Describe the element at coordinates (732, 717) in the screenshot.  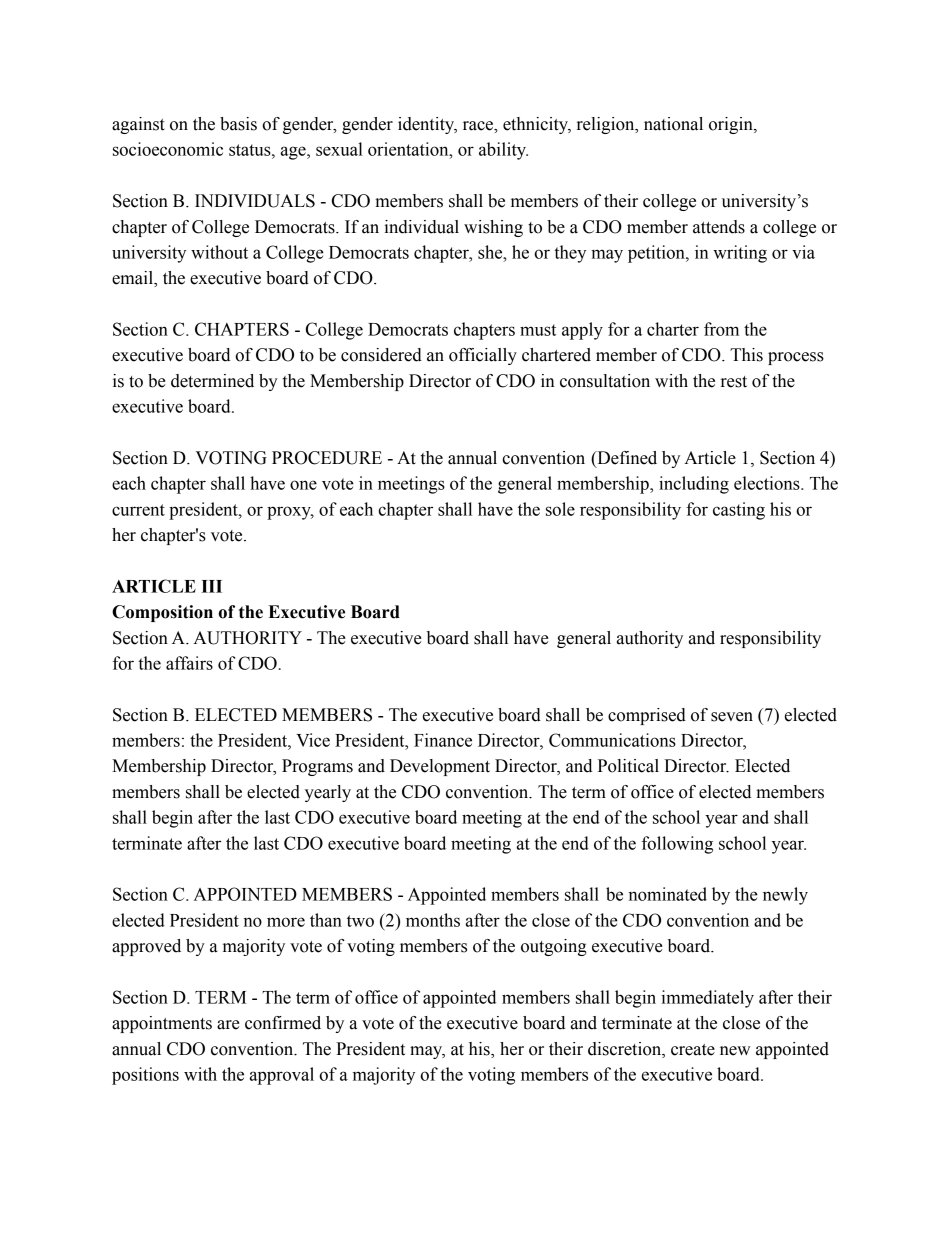
I see `seven` at that location.
